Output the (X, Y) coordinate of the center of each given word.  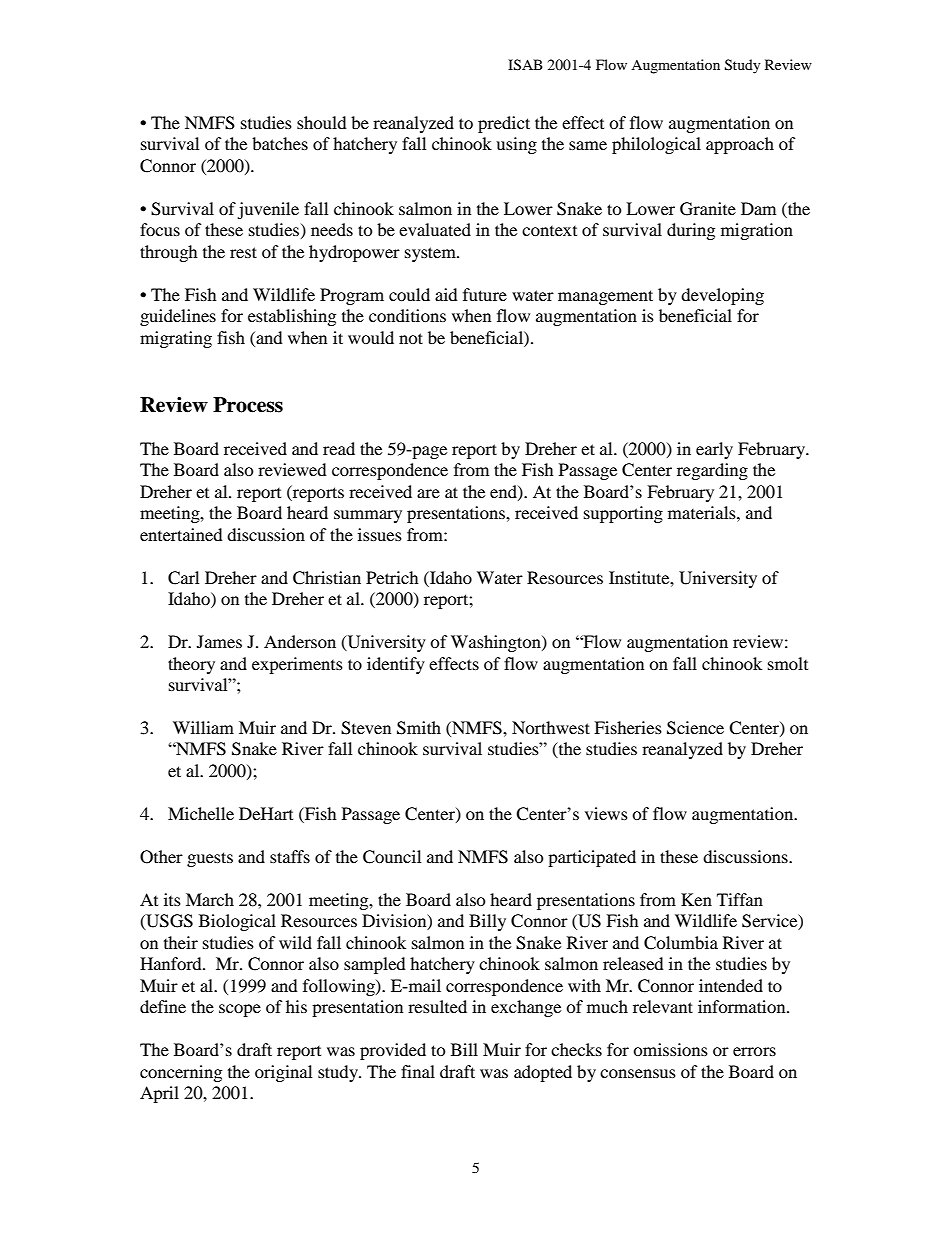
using (516, 145)
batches (280, 143)
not (411, 338)
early (714, 450)
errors (754, 1051)
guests (210, 859)
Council (392, 857)
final (418, 1071)
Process (248, 405)
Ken (696, 899)
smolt (788, 663)
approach (740, 145)
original (283, 1073)
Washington (497, 643)
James (219, 641)
